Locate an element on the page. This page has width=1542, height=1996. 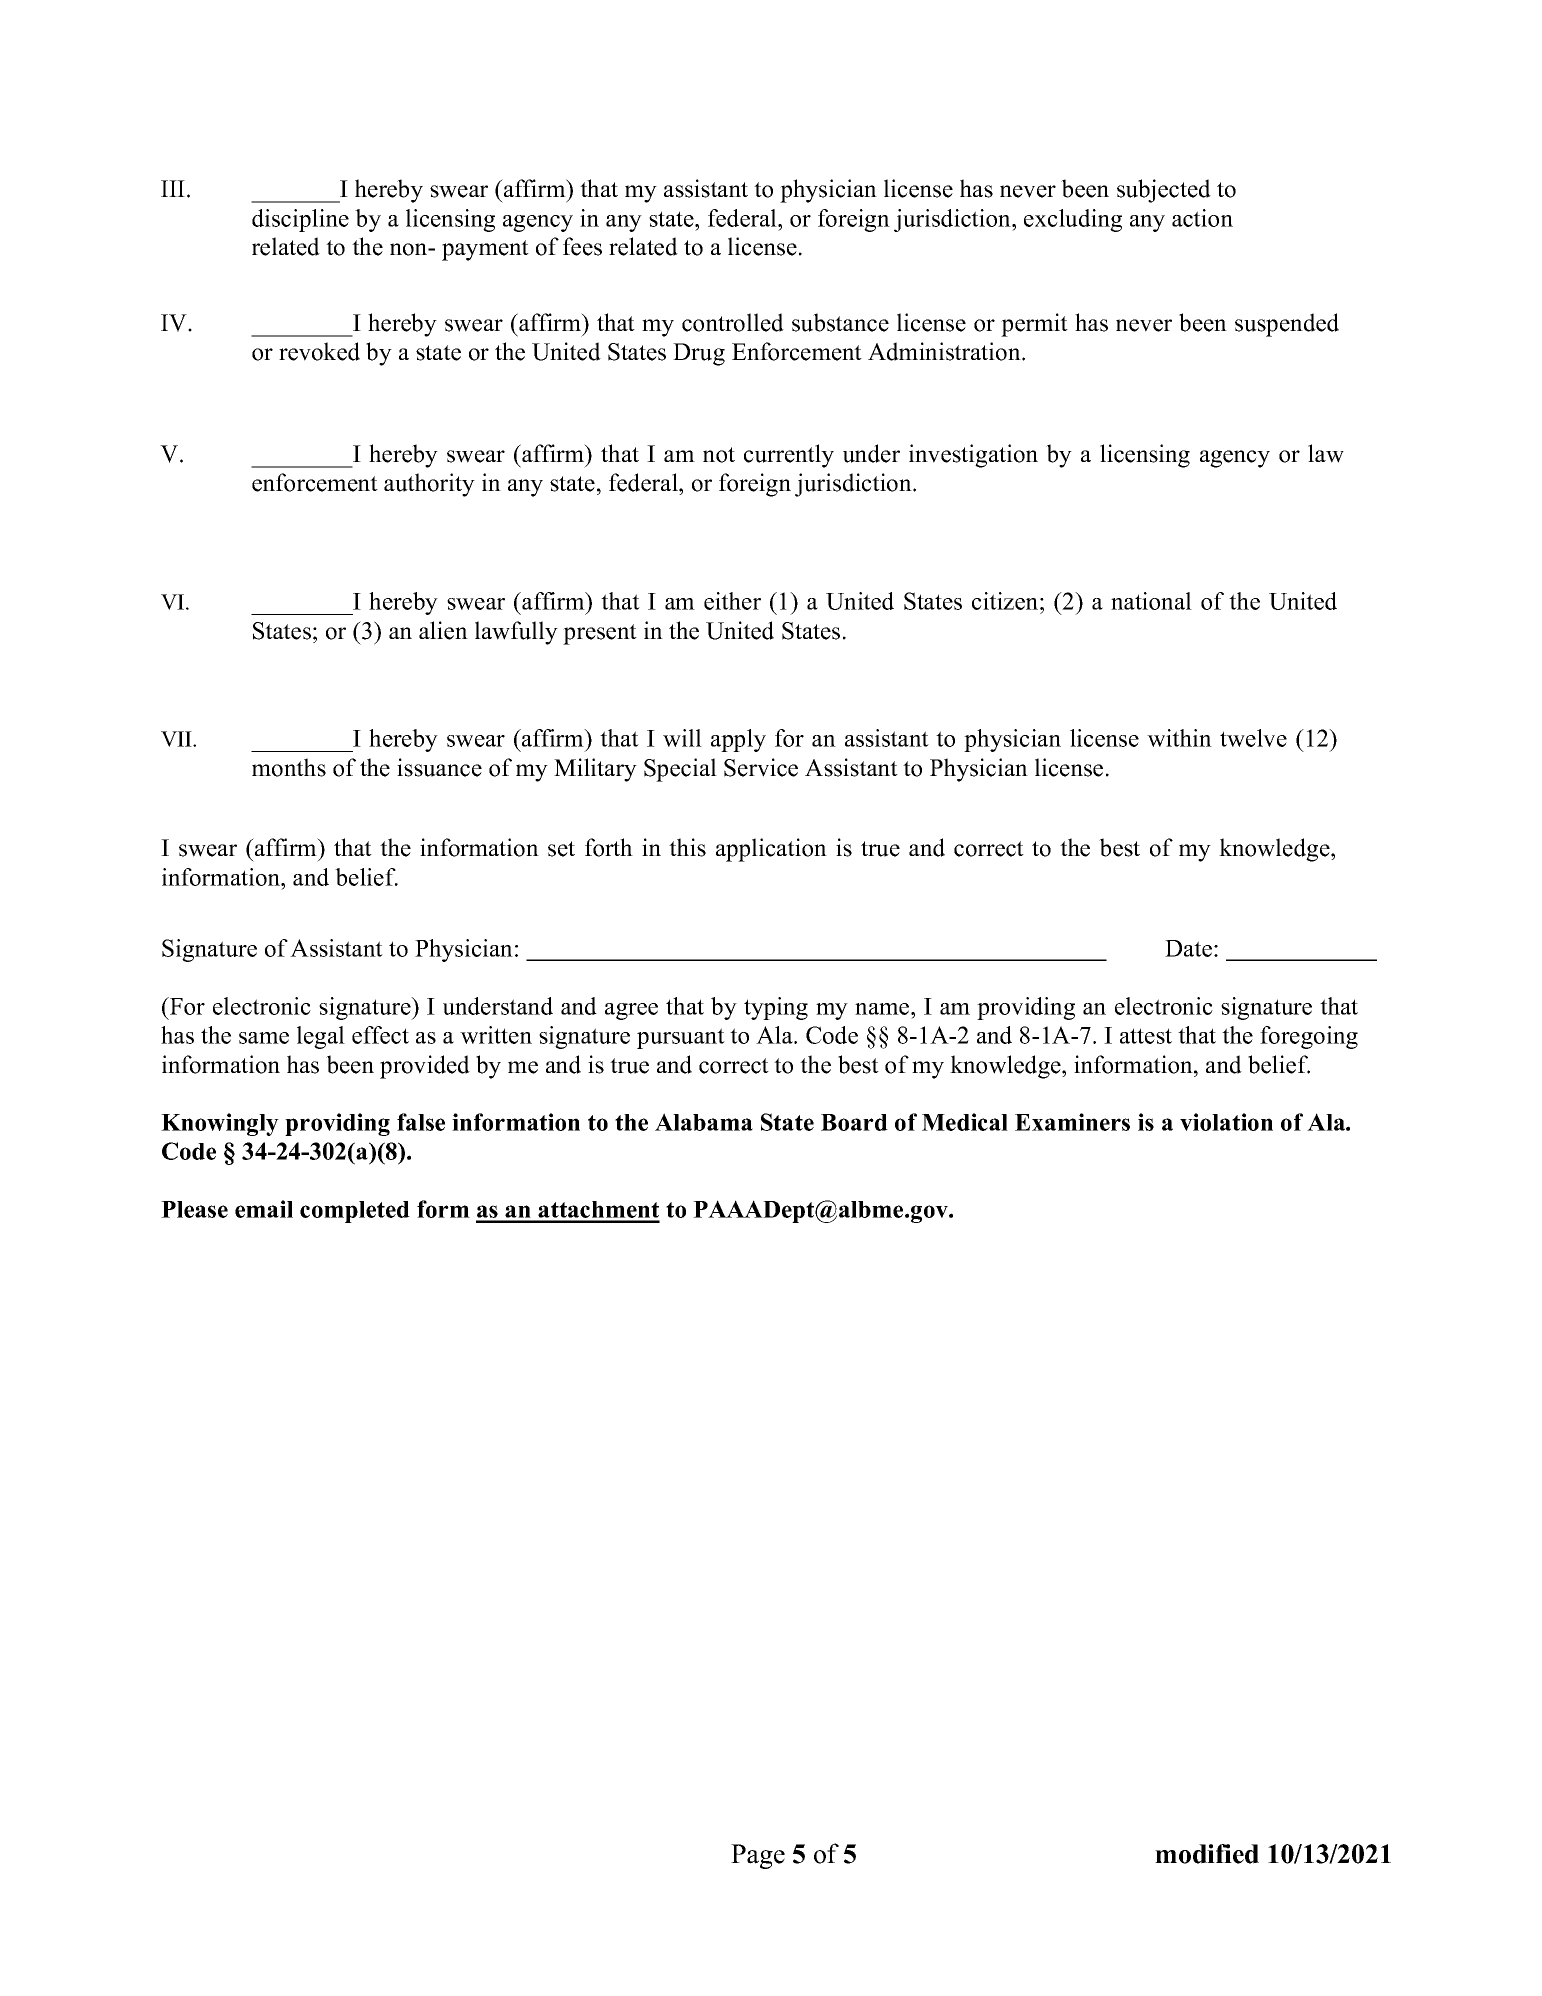
controlled is located at coordinates (733, 322).
